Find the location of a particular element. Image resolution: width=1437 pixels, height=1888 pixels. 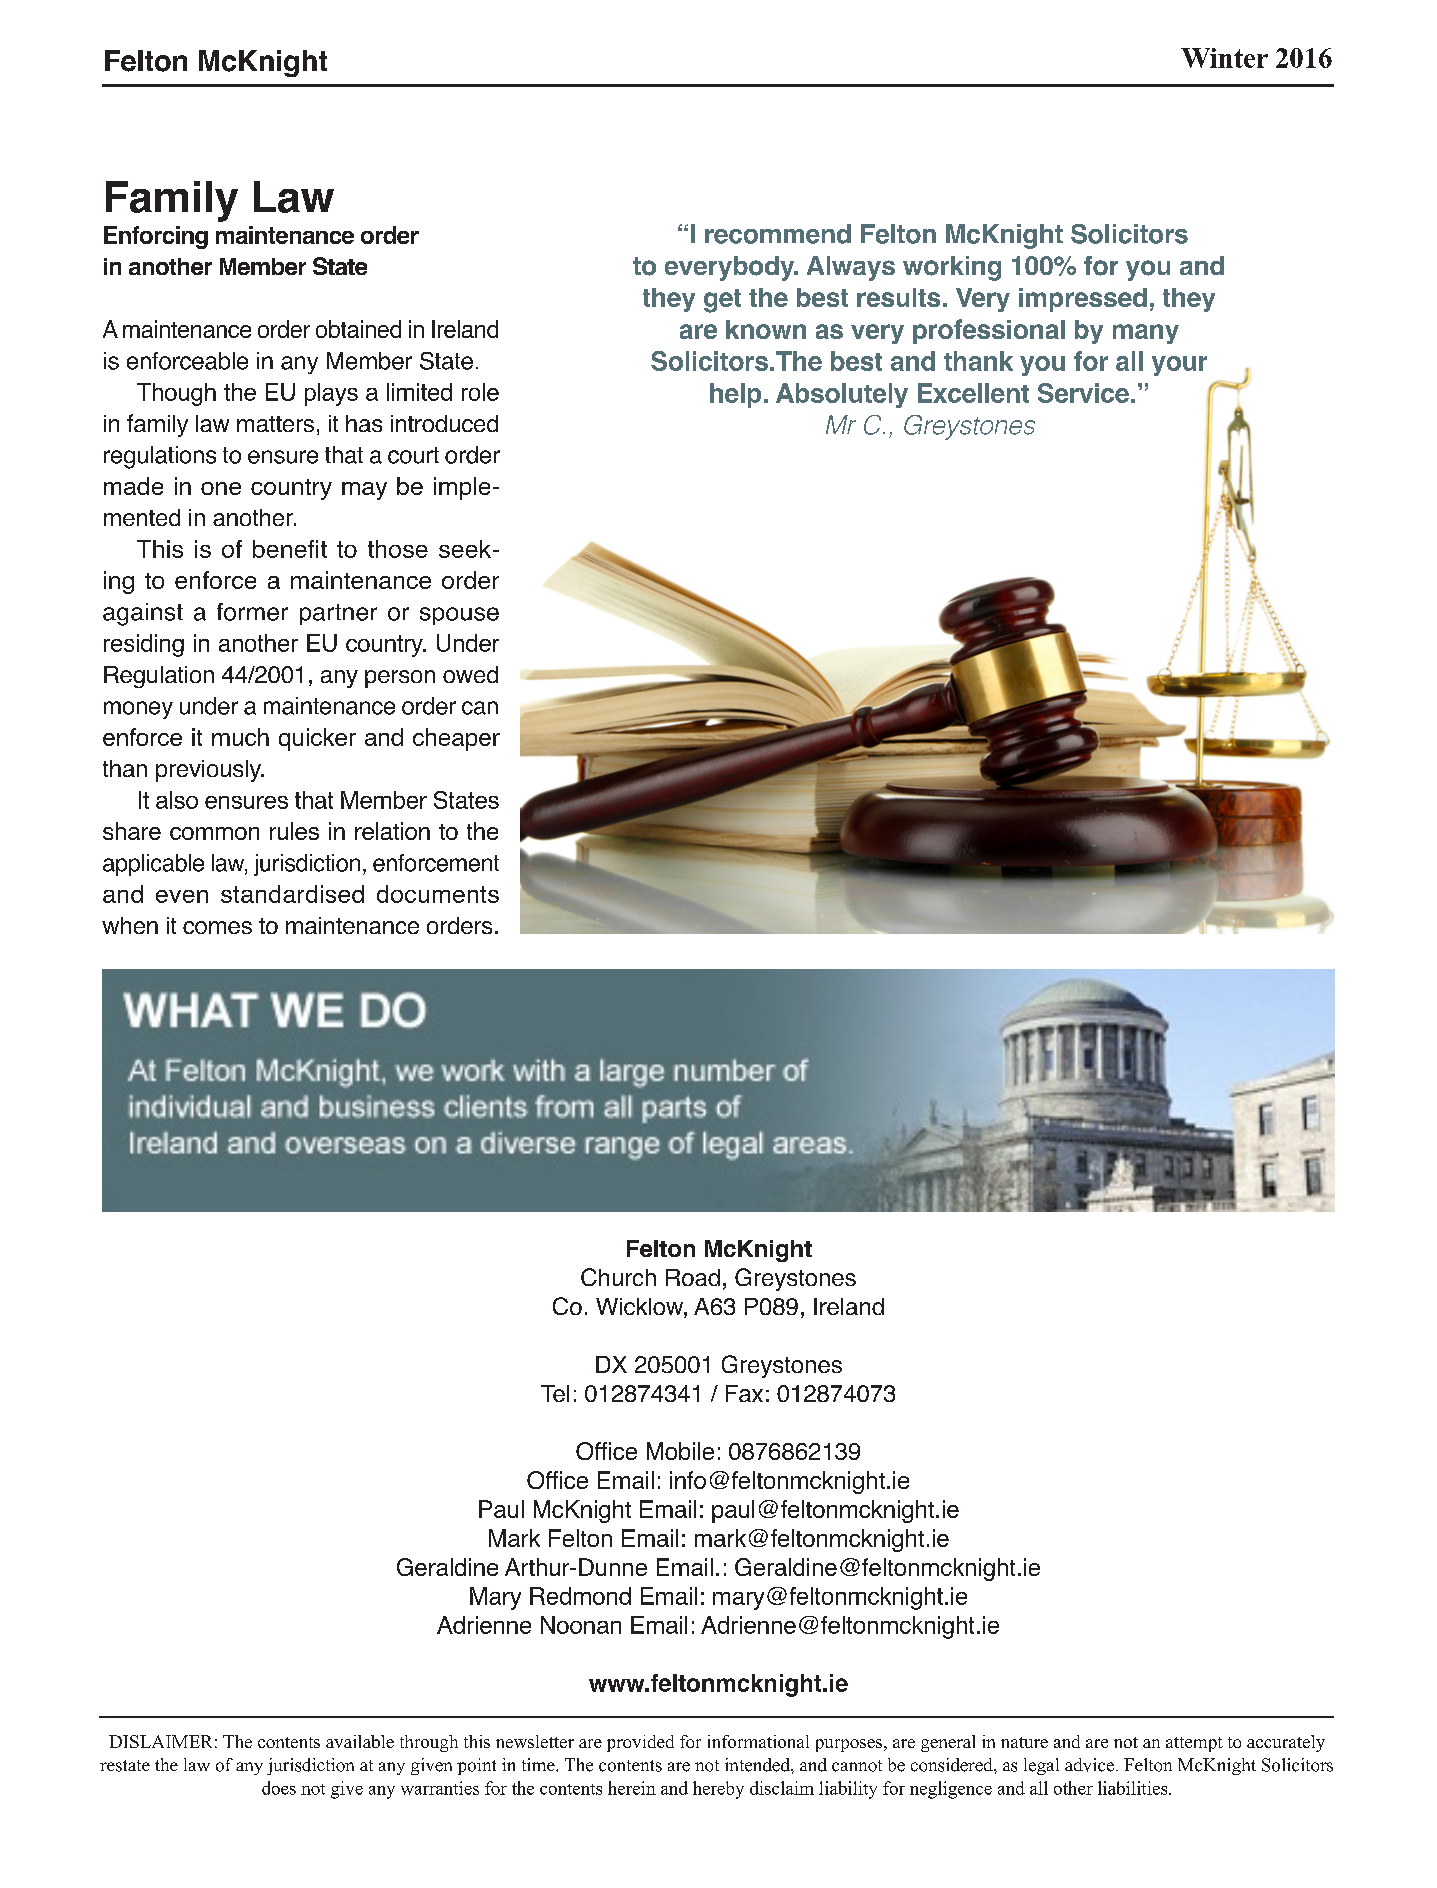

Service is located at coordinates (1083, 393).
